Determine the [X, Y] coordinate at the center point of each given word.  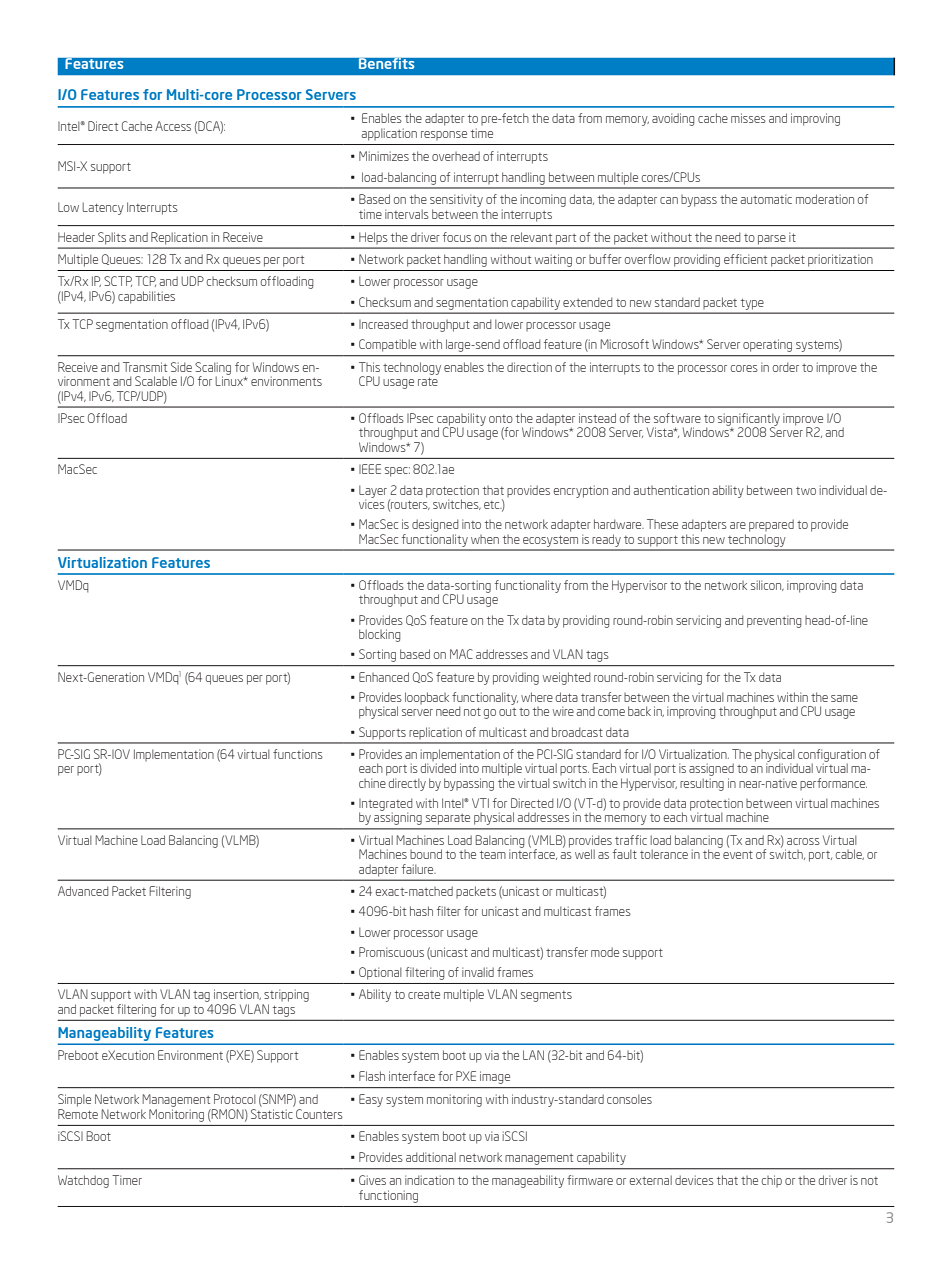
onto [501, 419]
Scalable [156, 381]
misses [748, 118]
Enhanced [384, 677]
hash [421, 911]
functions [298, 754]
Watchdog [83, 1181]
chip [772, 1181]
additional [431, 1157]
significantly [749, 420]
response [444, 135]
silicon [767, 585]
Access [173, 126]
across [803, 841]
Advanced [83, 891]
